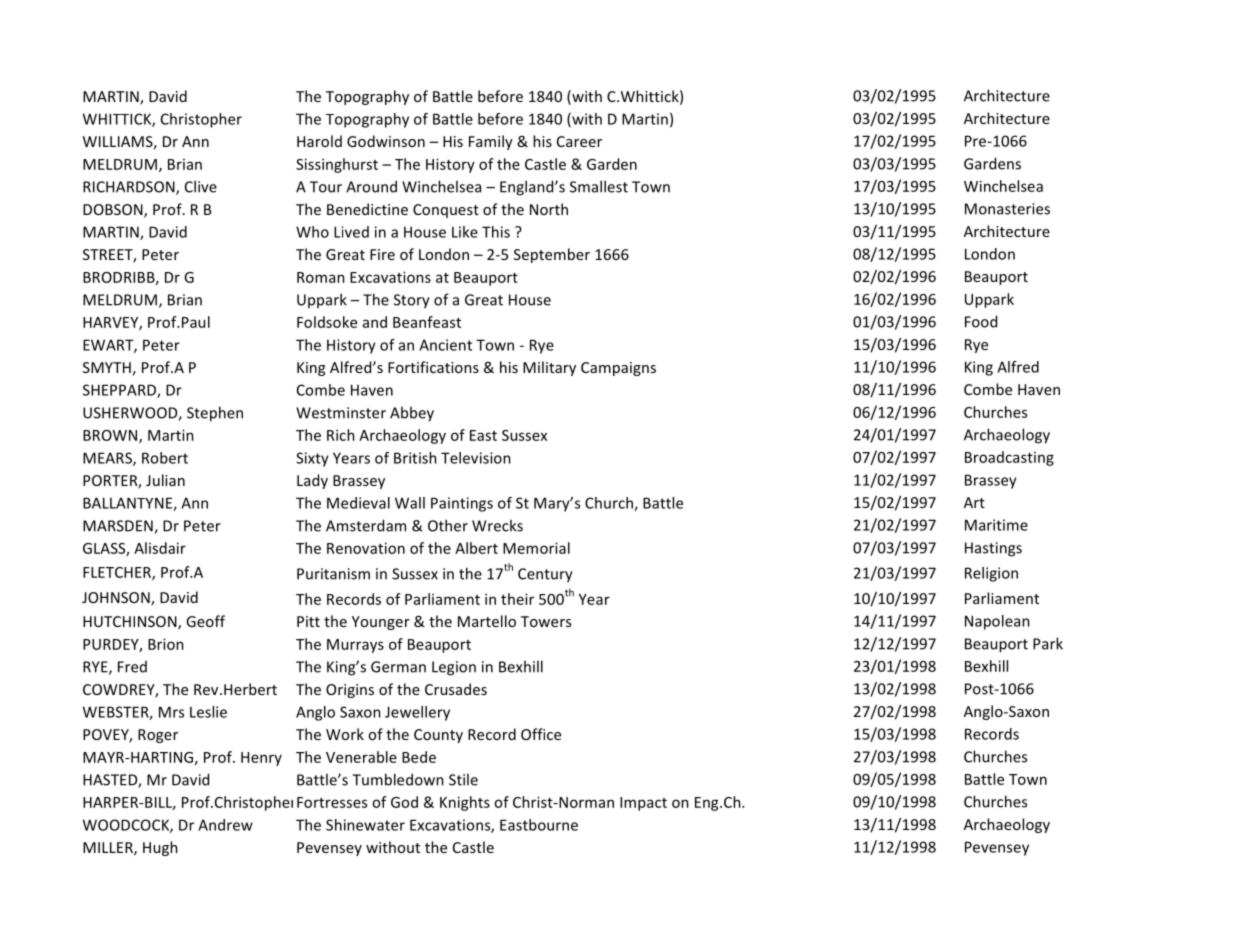 The image size is (1233, 952). What do you see at coordinates (981, 321) in the screenshot?
I see `Food` at bounding box center [981, 321].
